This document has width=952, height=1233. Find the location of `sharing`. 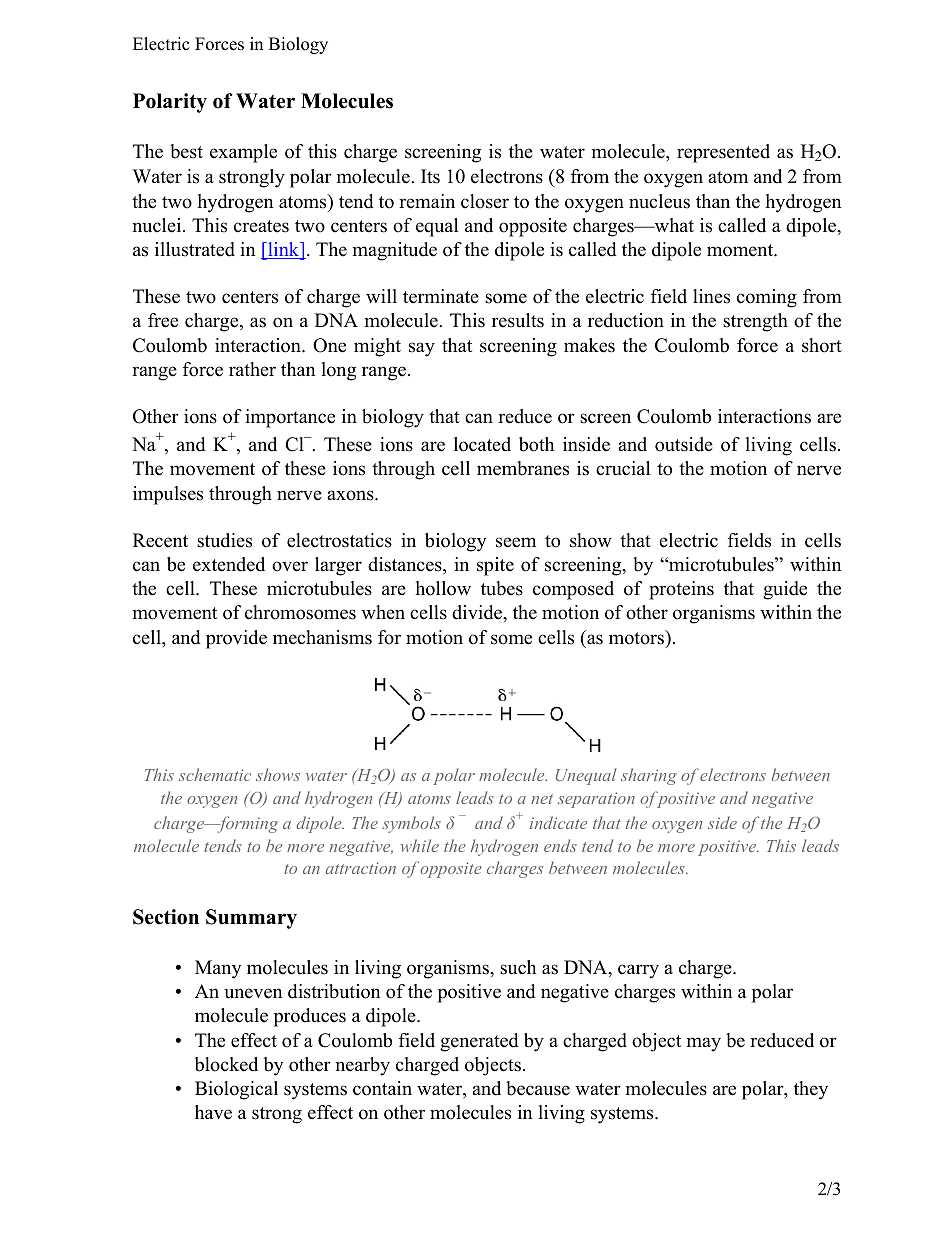

sharing is located at coordinates (649, 776).
